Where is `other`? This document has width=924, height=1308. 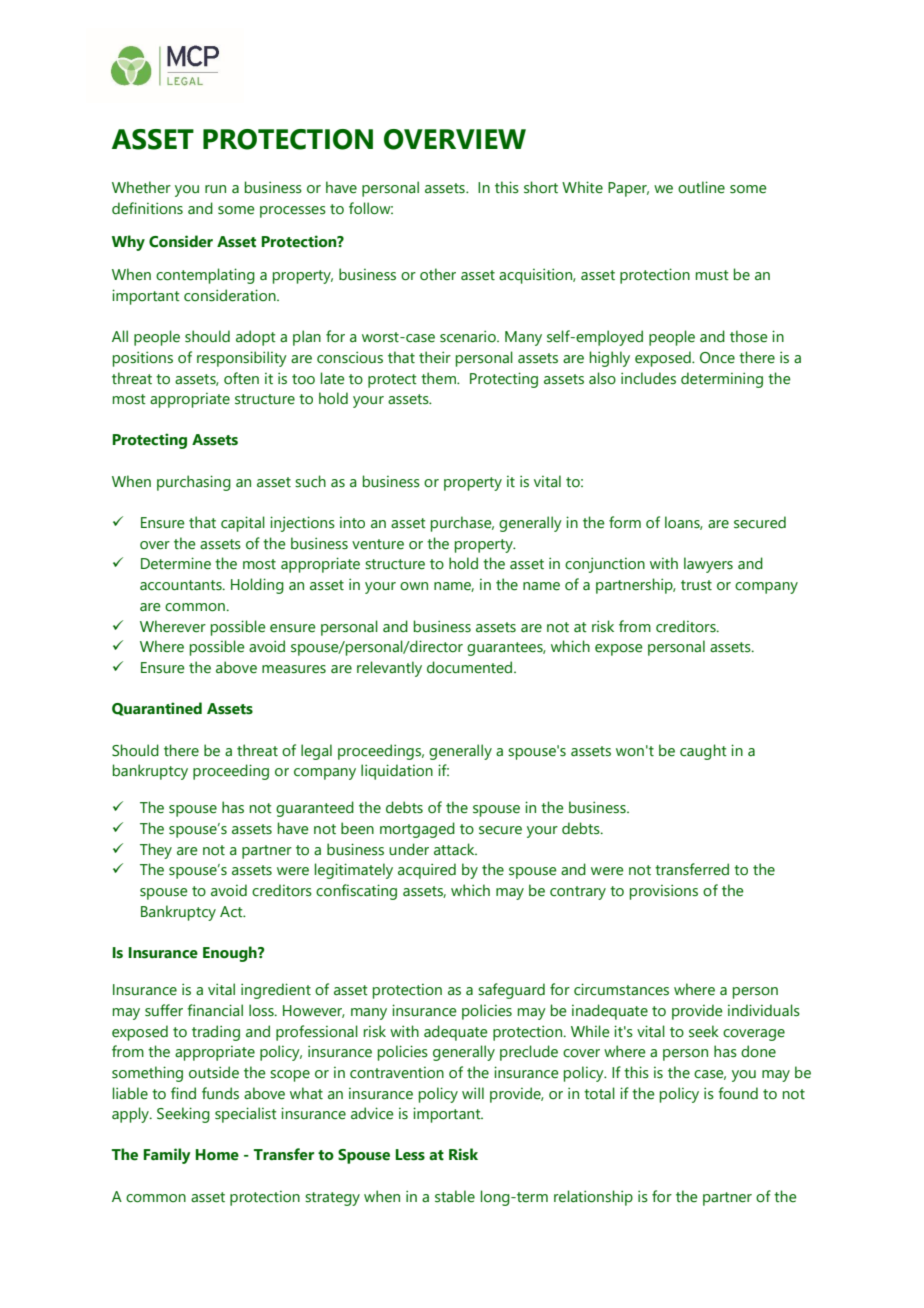 other is located at coordinates (438, 274).
